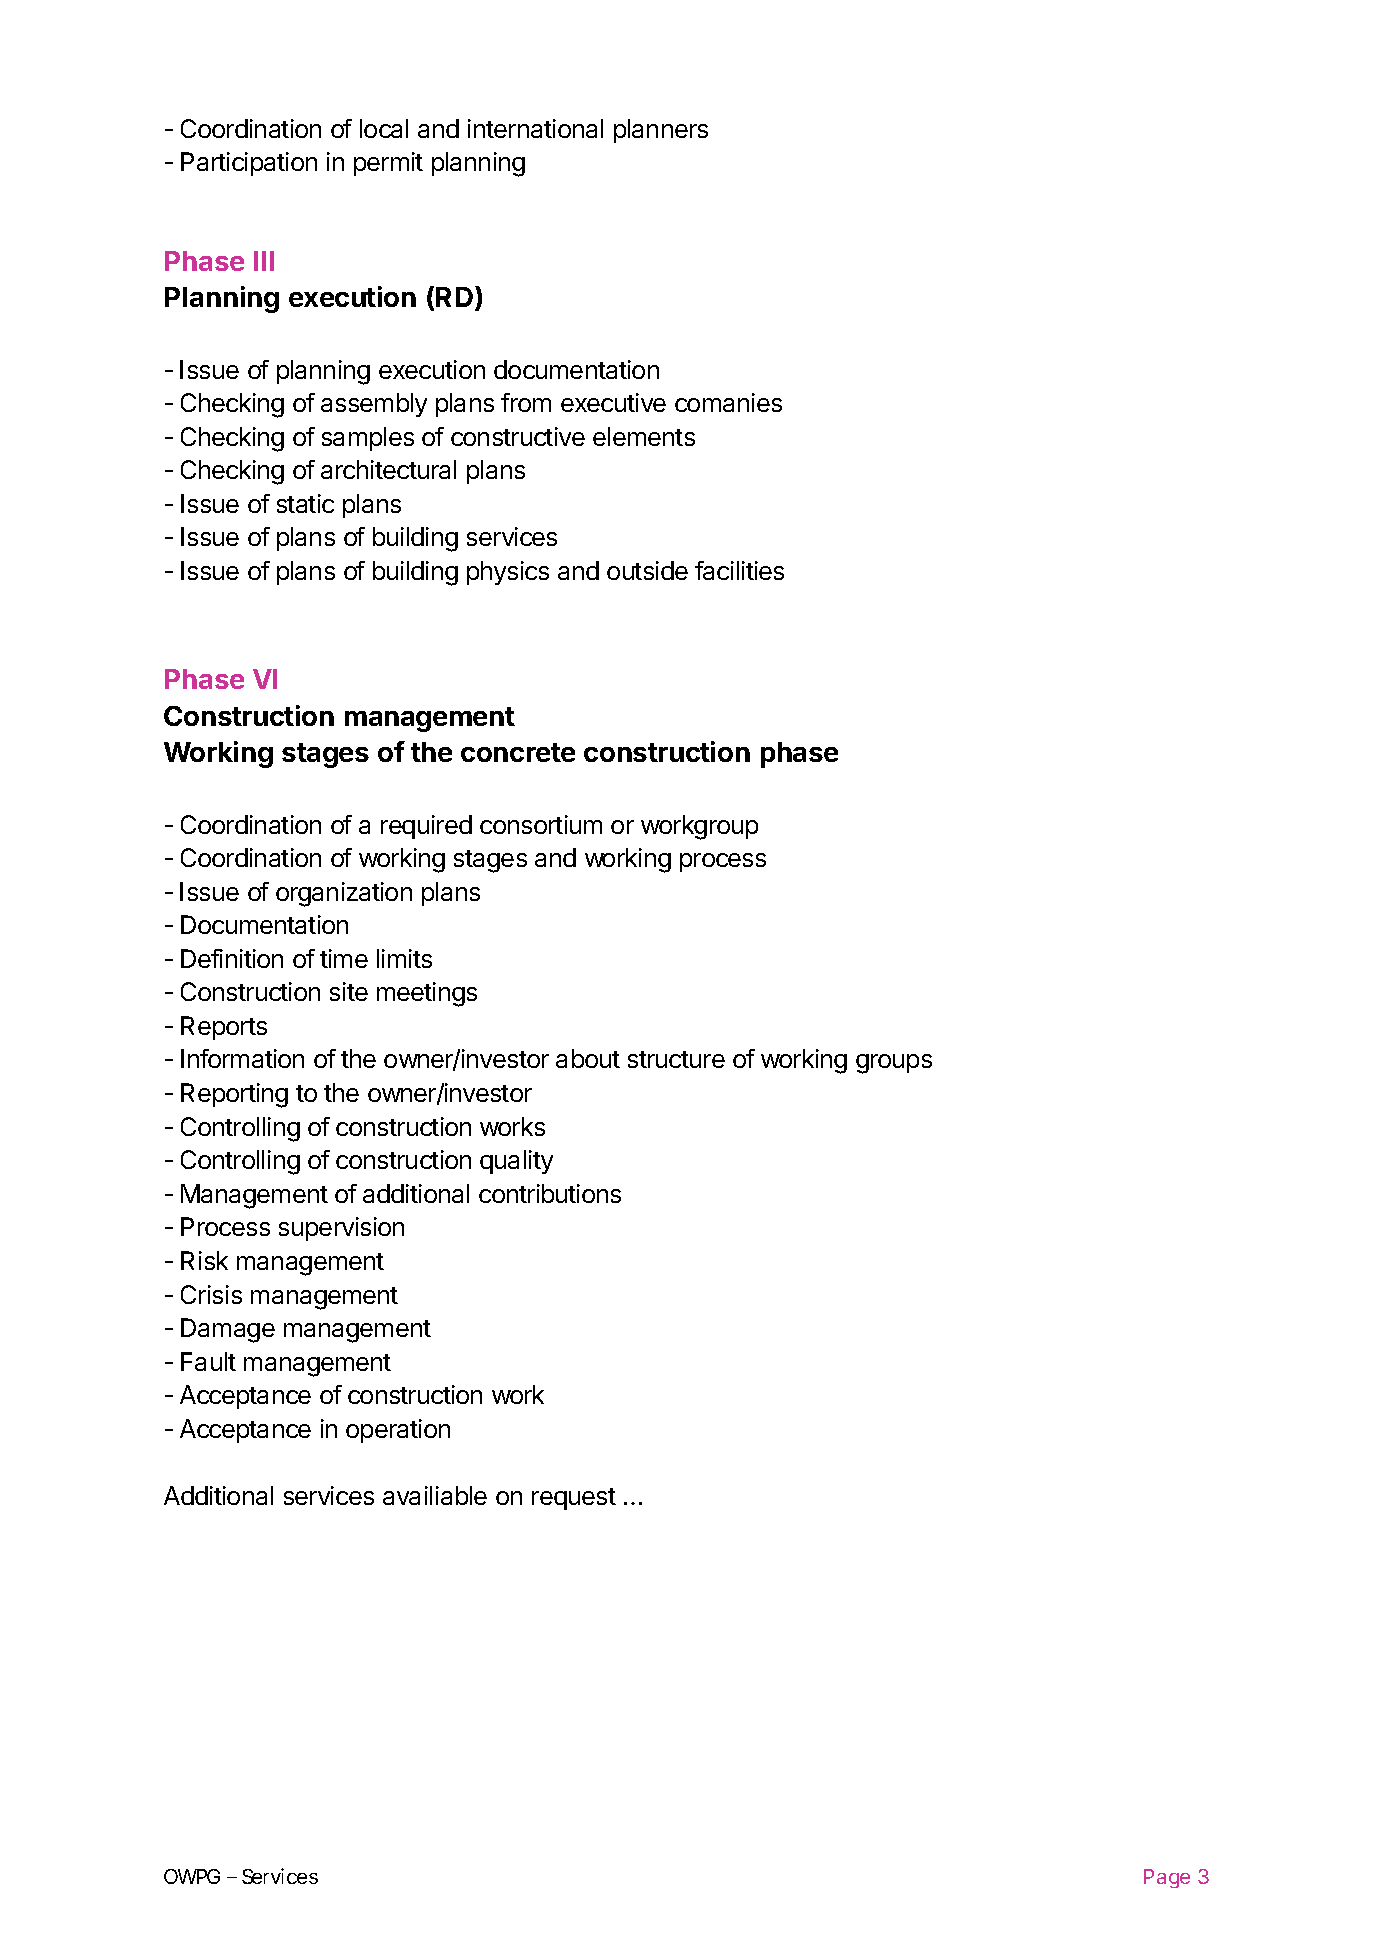 This screenshot has width=1374, height=1944. What do you see at coordinates (661, 131) in the screenshot?
I see `planners` at bounding box center [661, 131].
